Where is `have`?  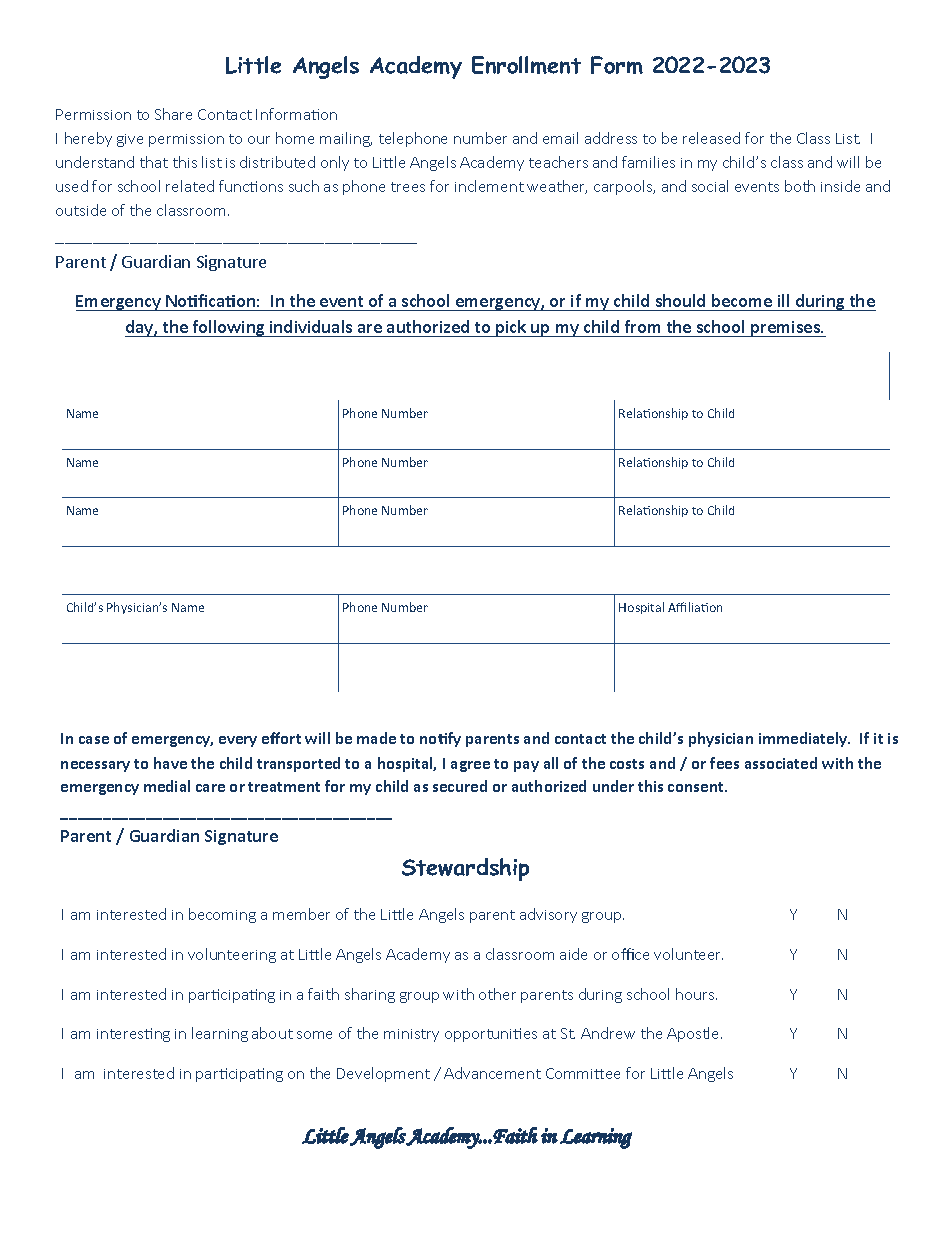
have is located at coordinates (170, 763).
